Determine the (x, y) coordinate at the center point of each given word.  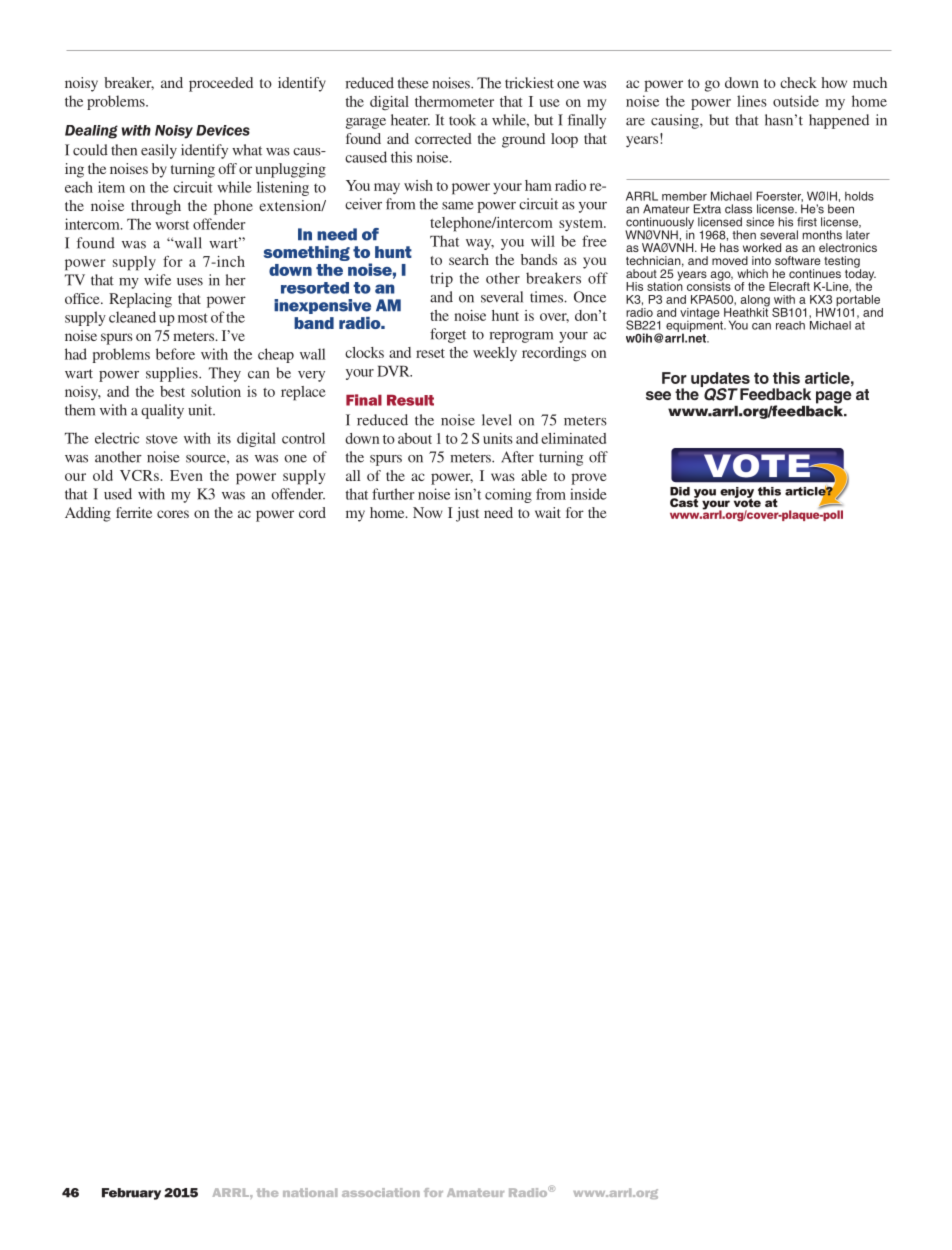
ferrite (134, 512)
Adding (88, 514)
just (467, 514)
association (381, 1192)
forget (448, 335)
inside (588, 494)
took (462, 120)
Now (428, 512)
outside (796, 101)
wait (548, 512)
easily (159, 151)
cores (173, 514)
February (131, 1194)
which (752, 273)
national (310, 1192)
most (193, 318)
